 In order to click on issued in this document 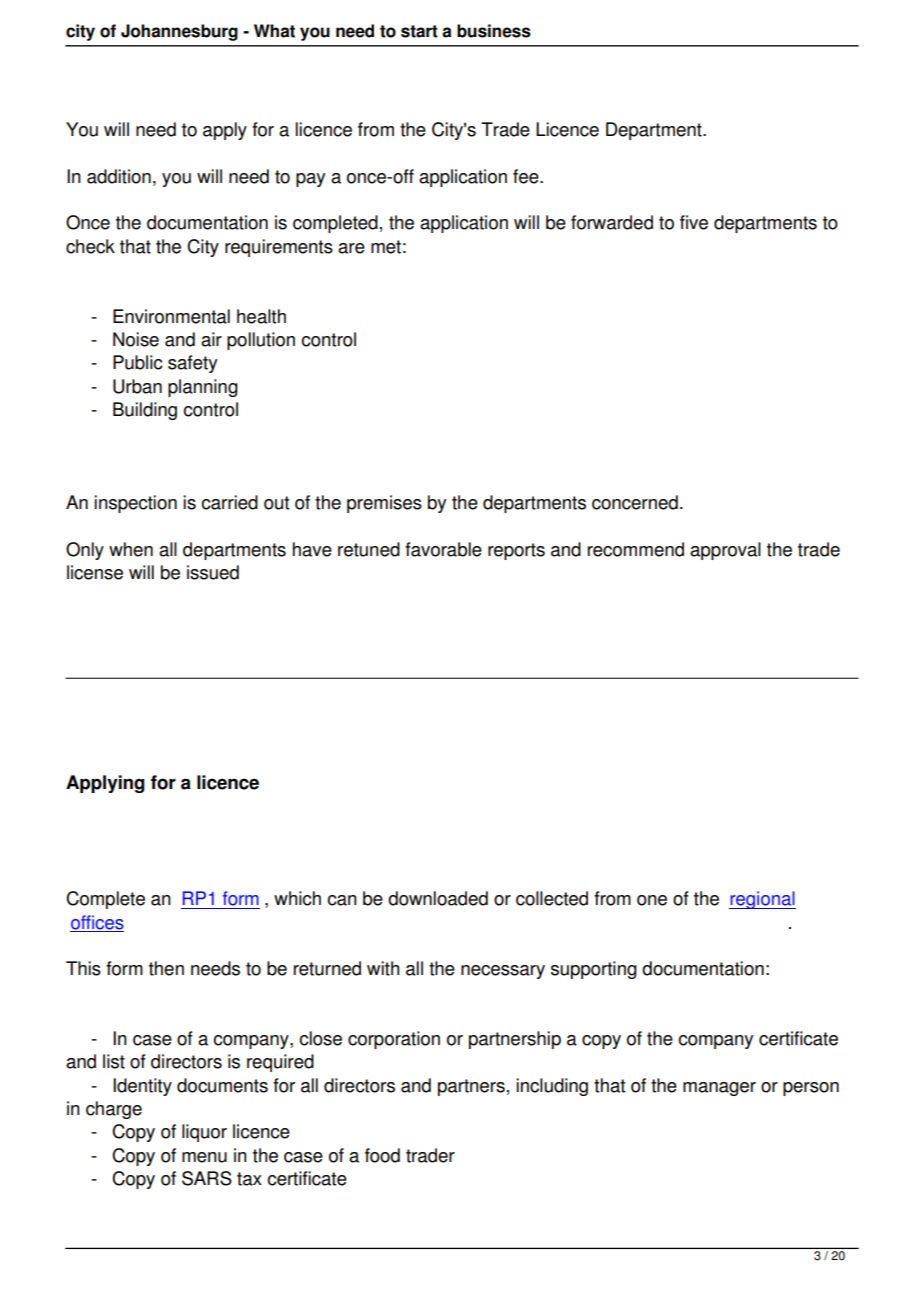, I will do `click(213, 572)`.
